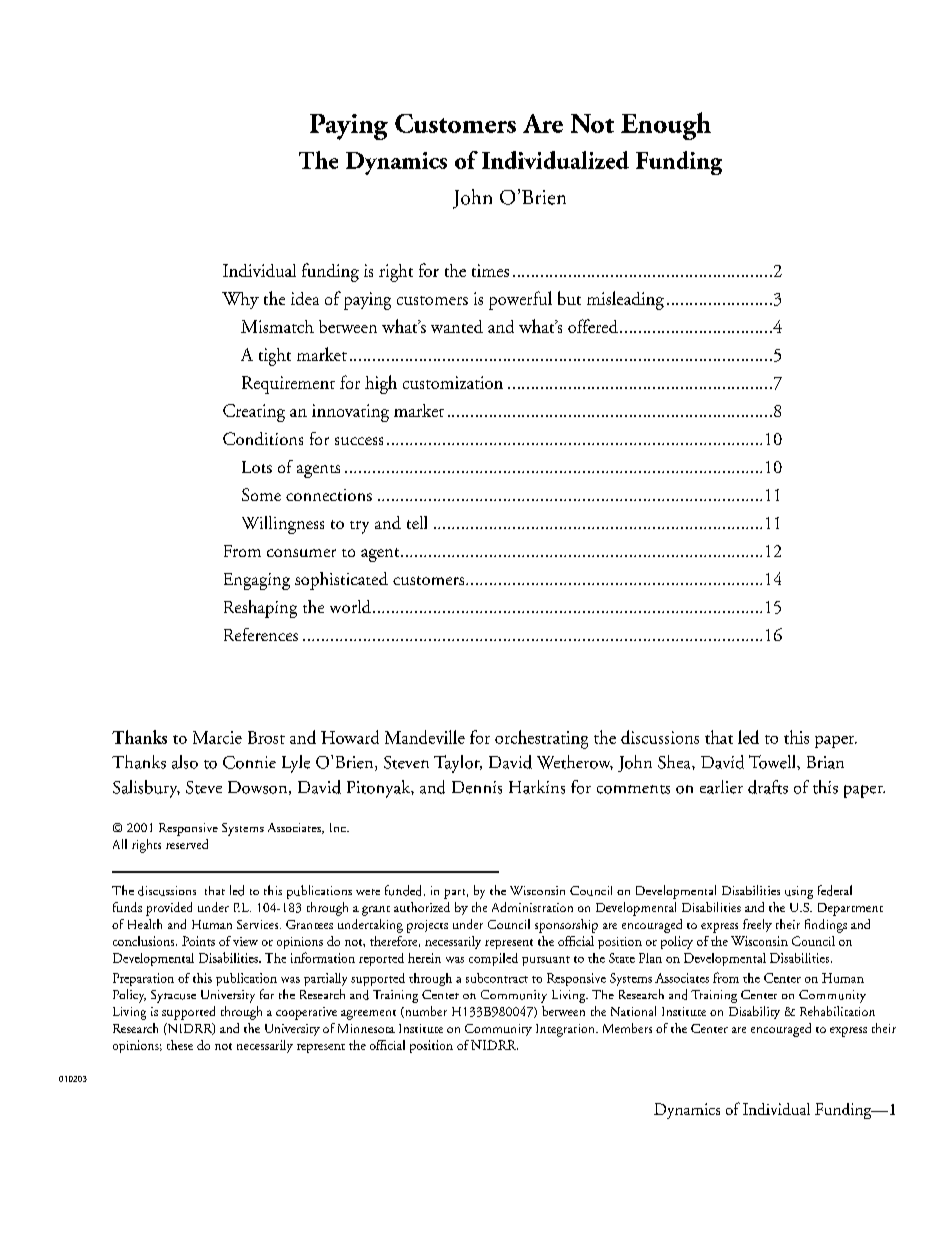 The image size is (952, 1233). Describe the element at coordinates (497, 978) in the page. I see `subcontract` at that location.
